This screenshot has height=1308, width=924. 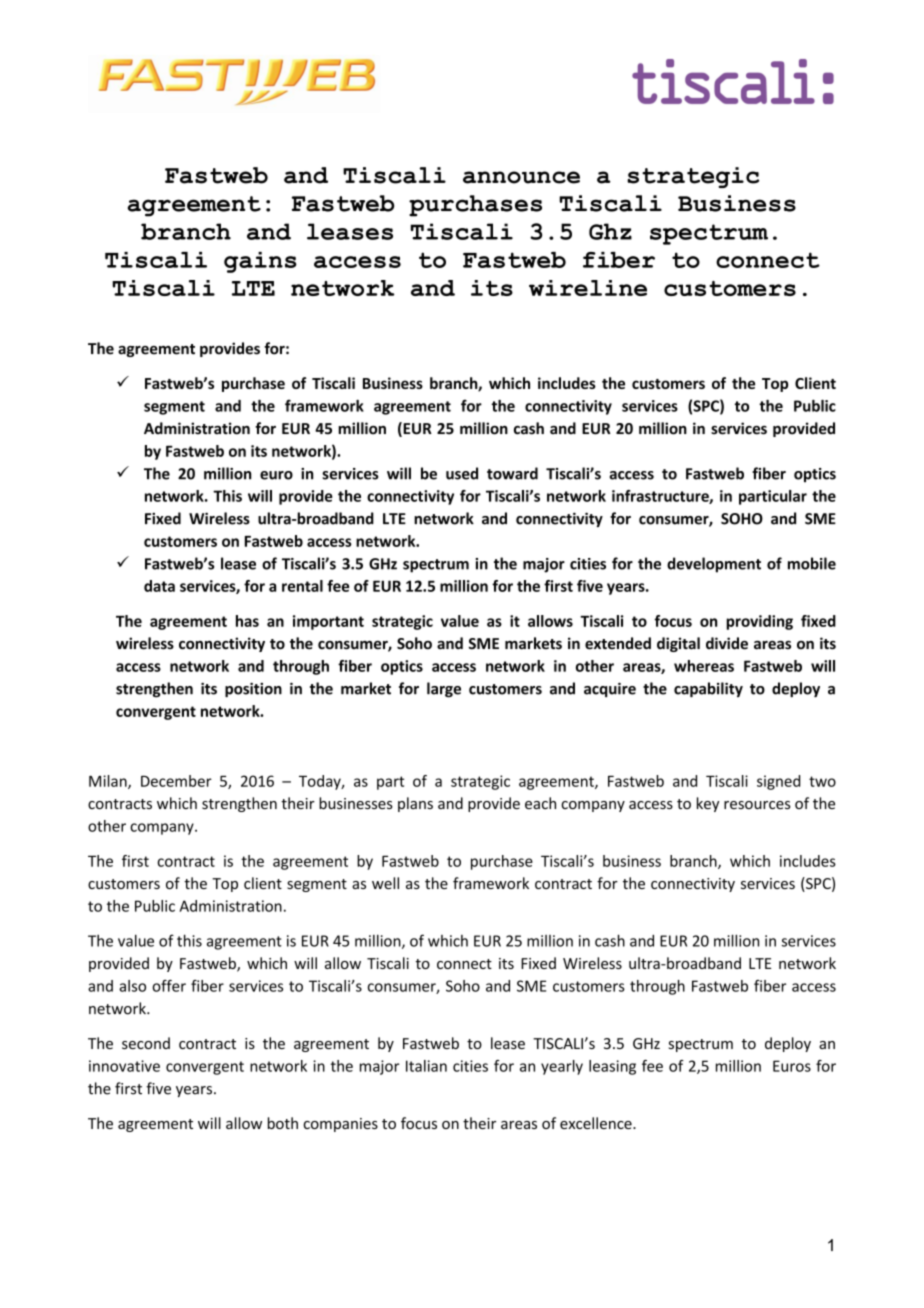 What do you see at coordinates (260, 262) in the screenshot?
I see `gains` at bounding box center [260, 262].
